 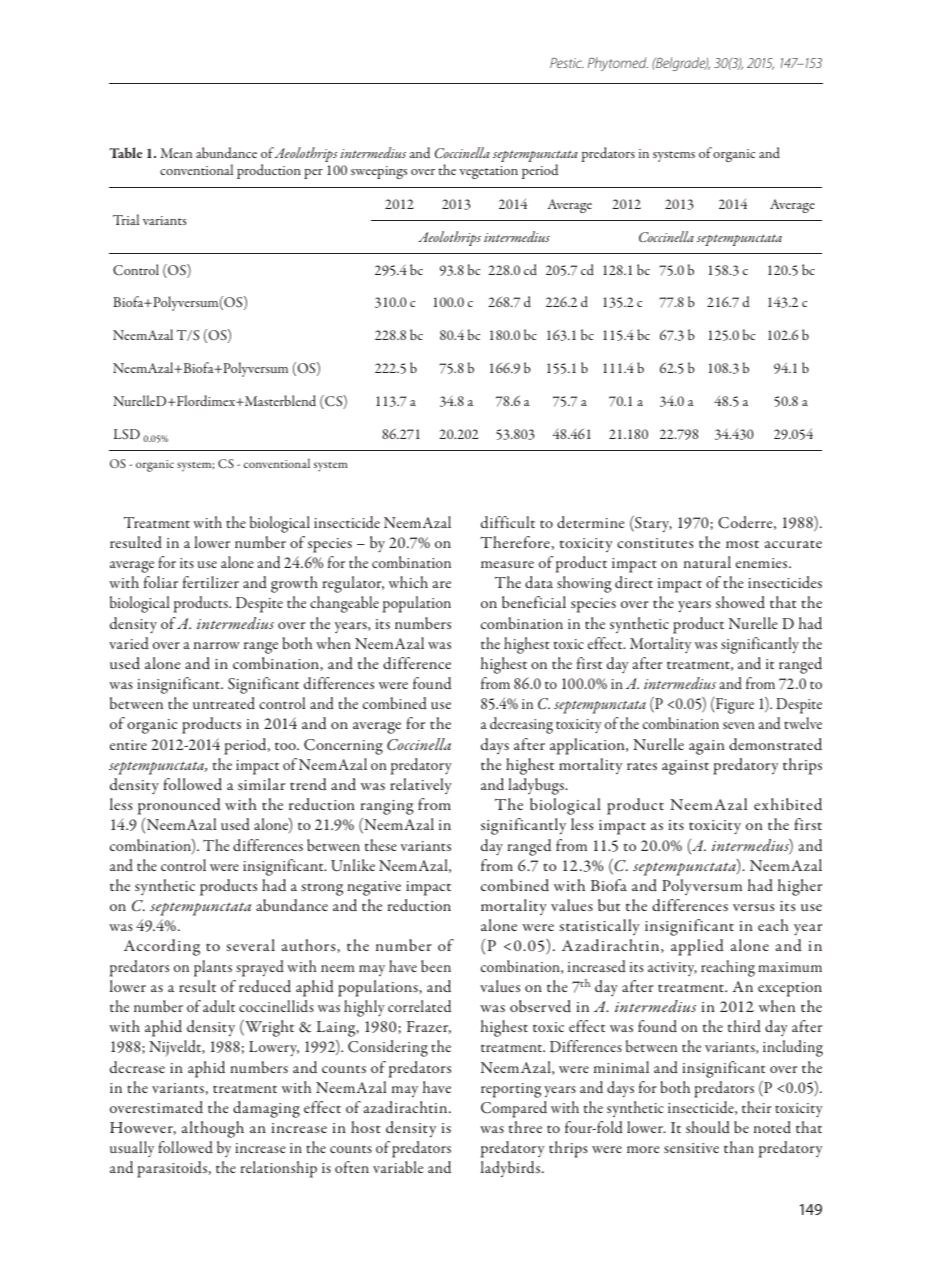 I want to click on Mean, so click(x=176, y=153).
